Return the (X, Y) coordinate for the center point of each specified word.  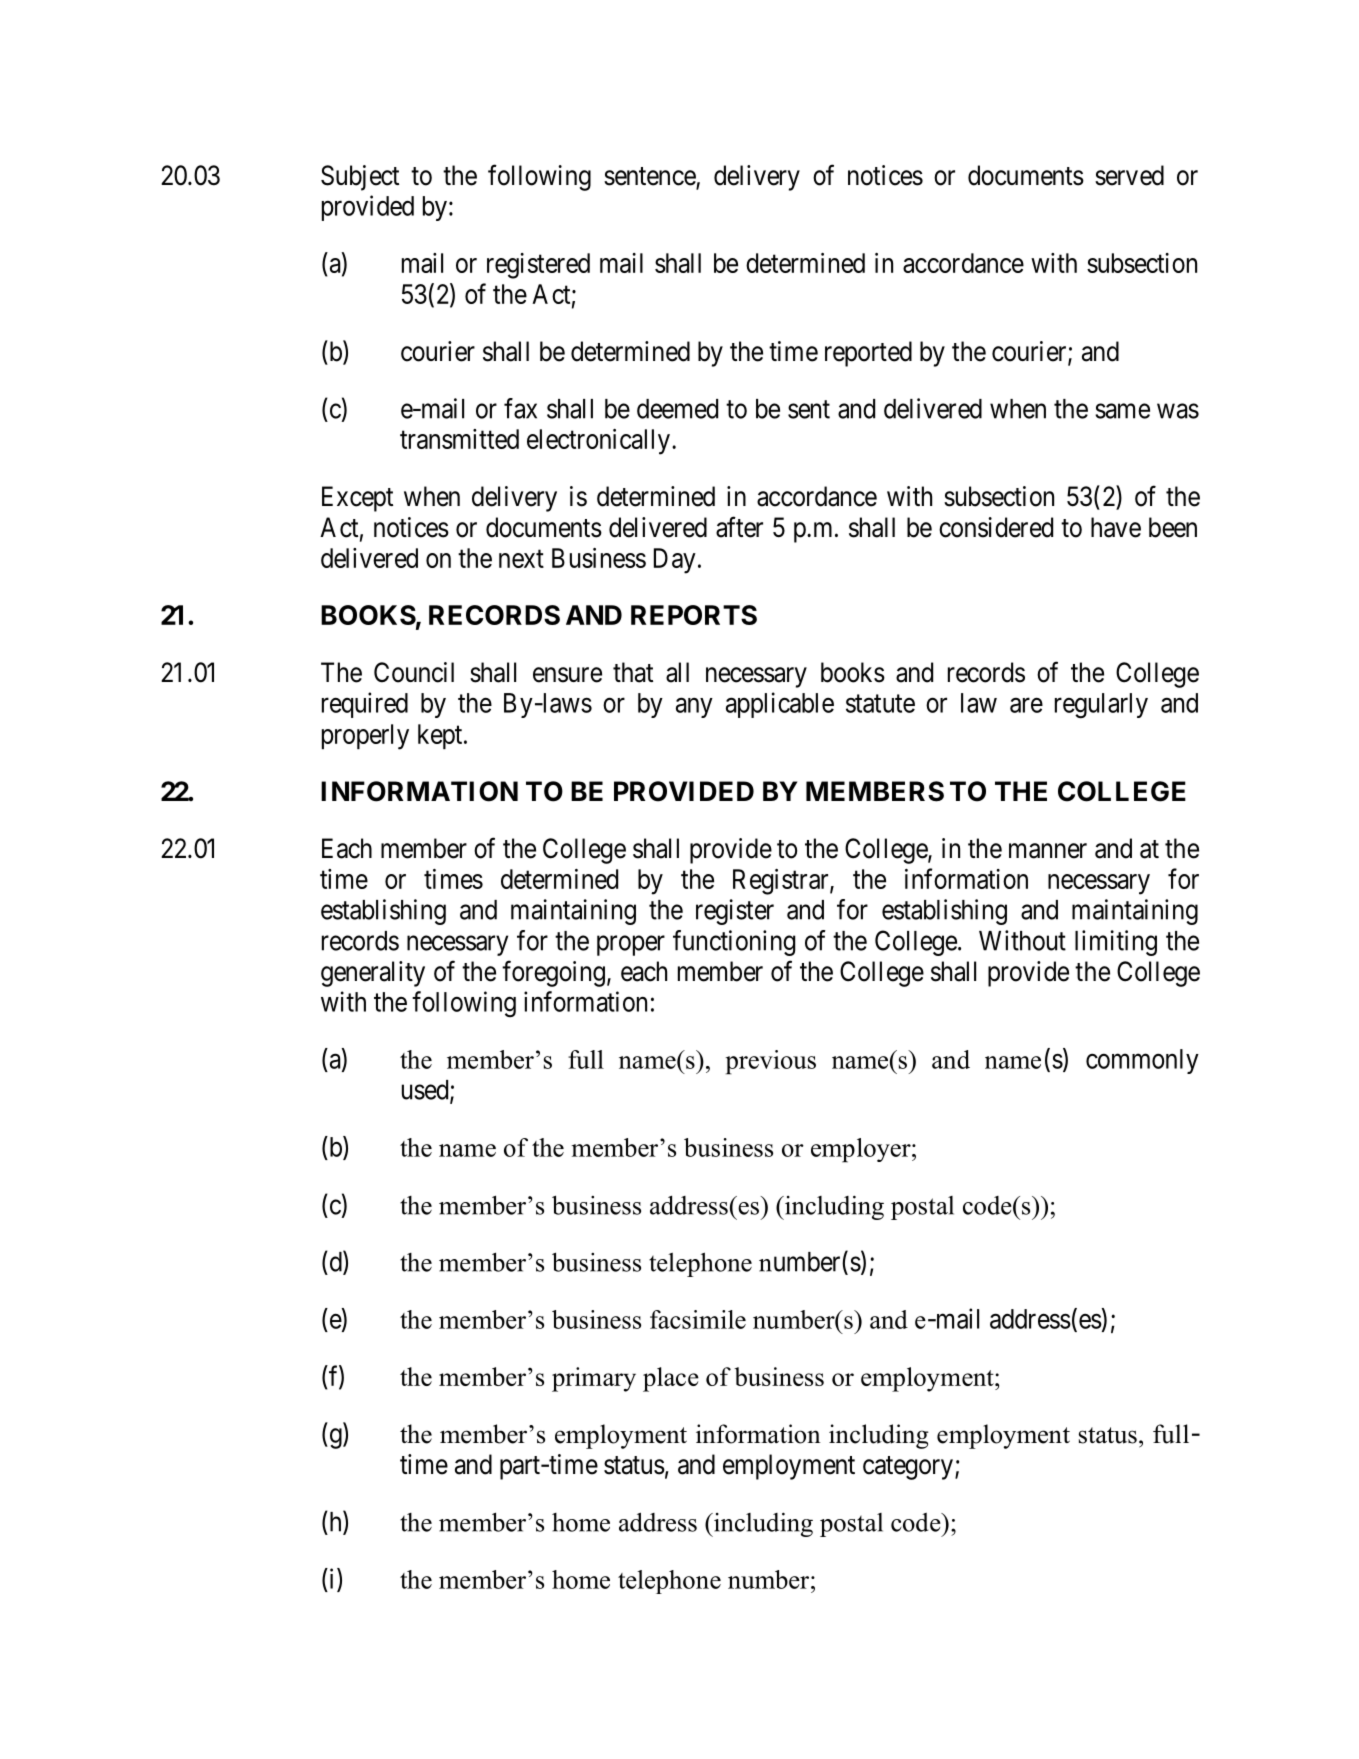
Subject (360, 178)
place (671, 1379)
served (1129, 175)
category (908, 1468)
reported (868, 354)
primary (594, 1379)
